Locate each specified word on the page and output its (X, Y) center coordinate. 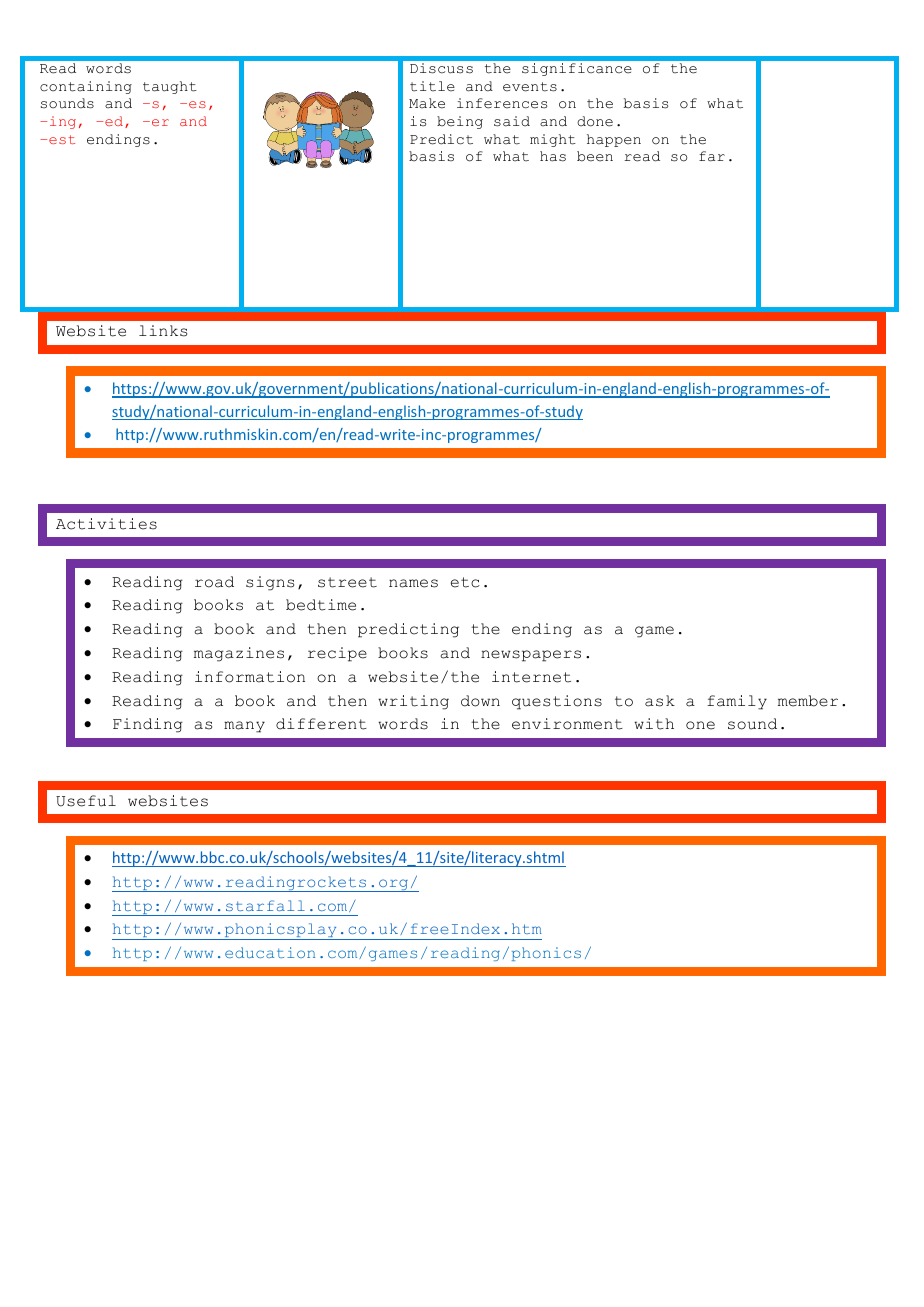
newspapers (531, 656)
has (553, 156)
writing (413, 702)
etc (465, 582)
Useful (86, 801)
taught (170, 87)
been (595, 156)
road (214, 582)
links (163, 331)
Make (427, 103)
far (712, 156)
